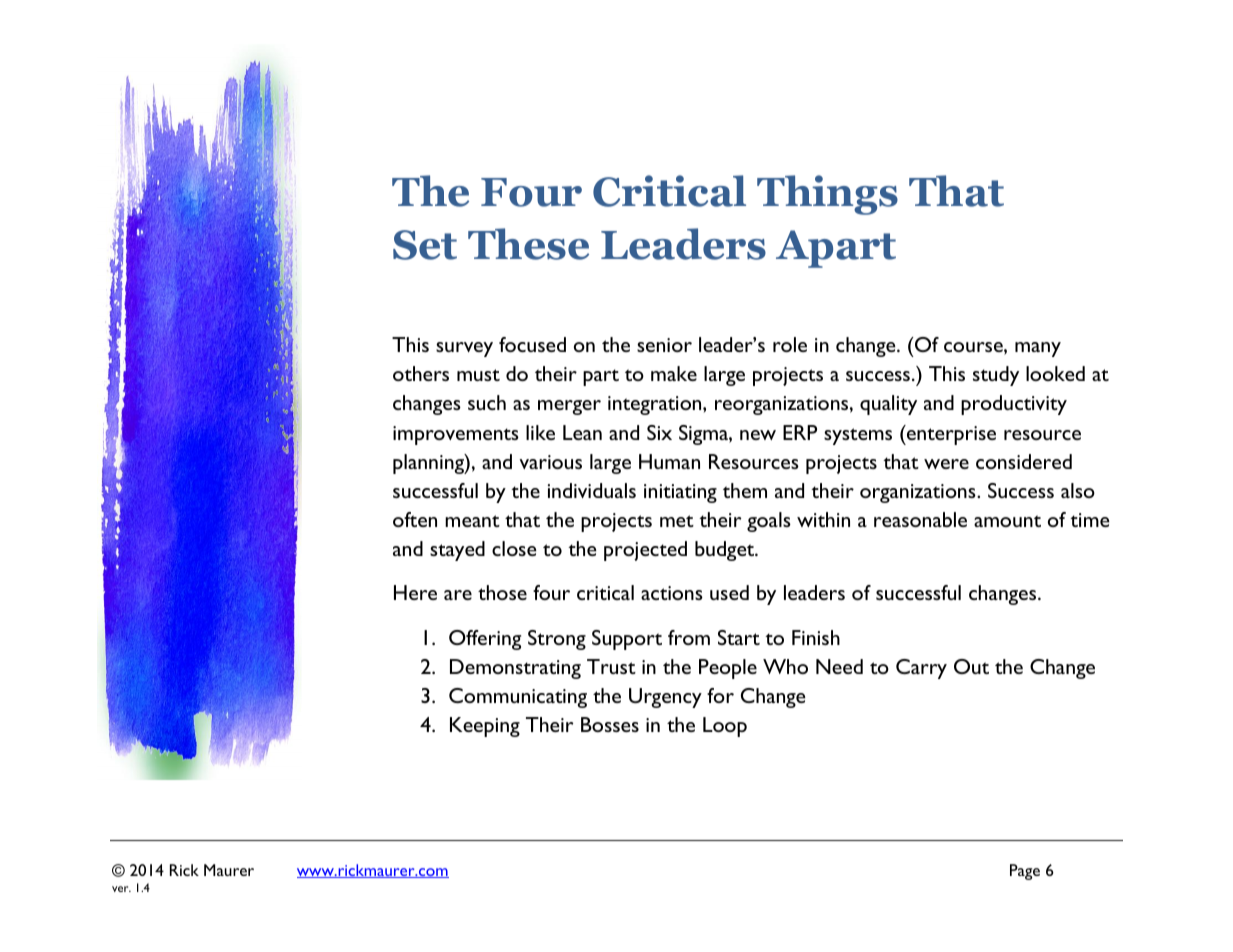 This image has width=1233, height=952. What do you see at coordinates (425, 245) in the image?
I see `Set` at bounding box center [425, 245].
